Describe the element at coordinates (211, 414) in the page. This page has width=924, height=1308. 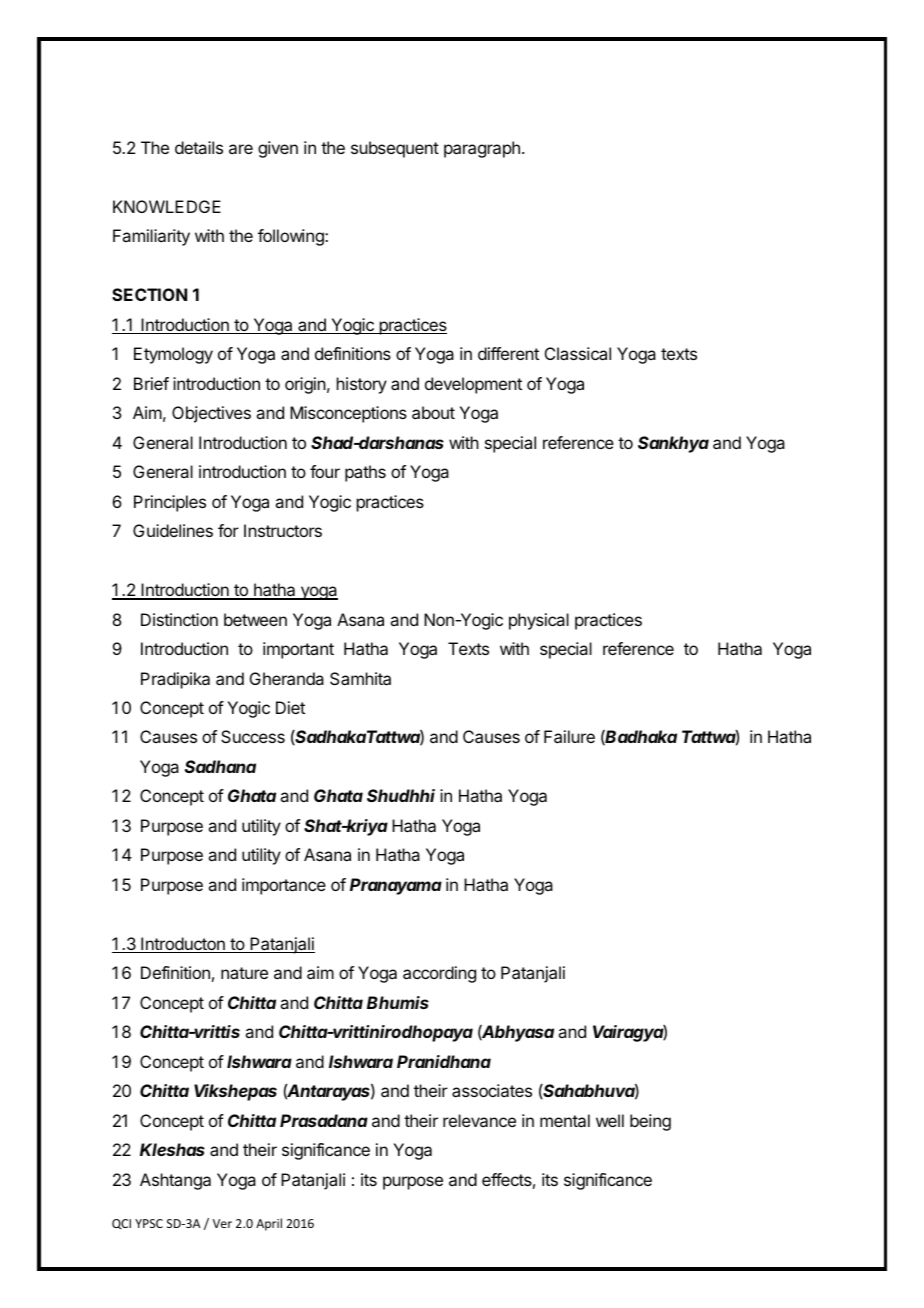
I see `Objectives` at that location.
